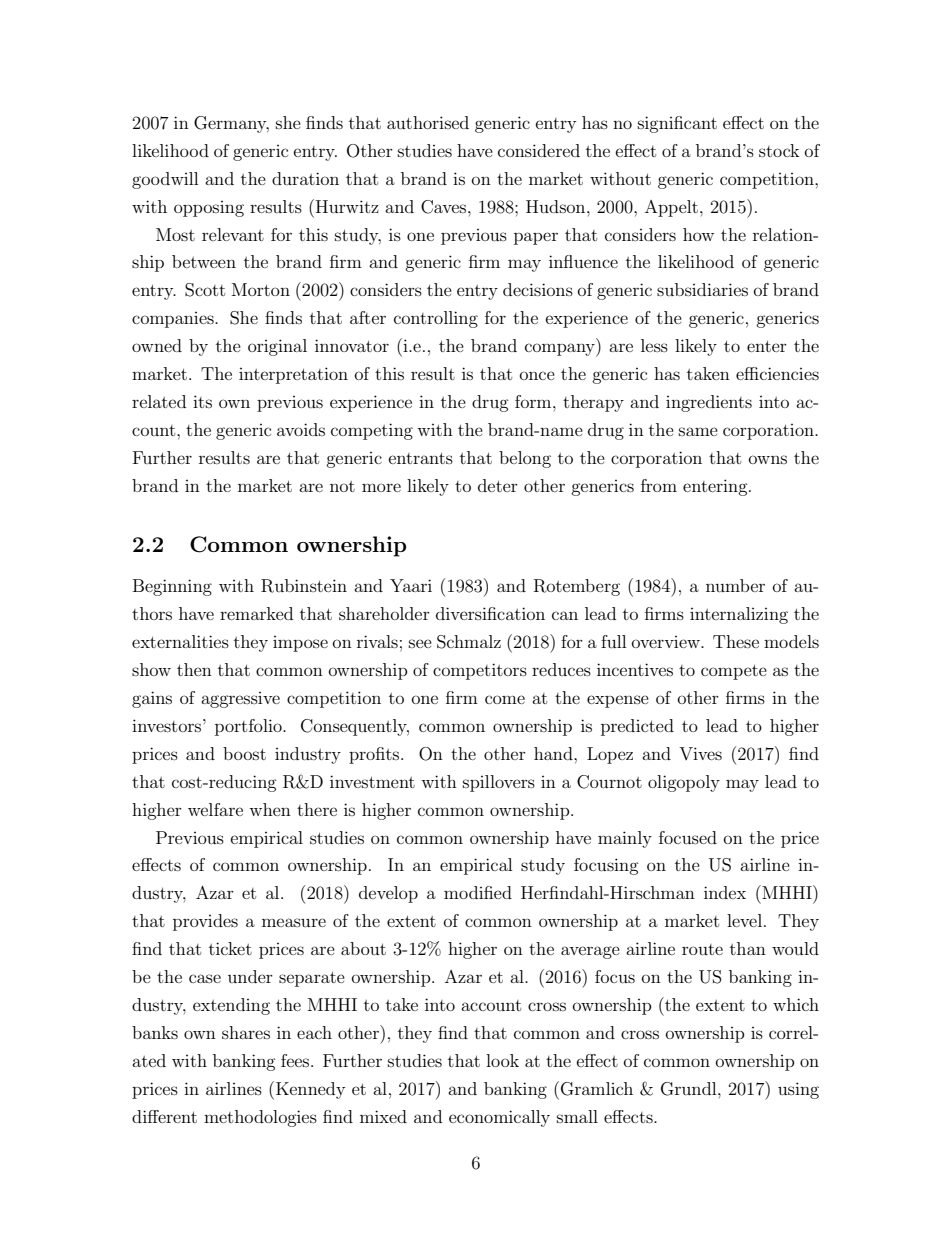 The image size is (952, 1233). What do you see at coordinates (165, 180) in the screenshot?
I see `goodwill` at bounding box center [165, 180].
